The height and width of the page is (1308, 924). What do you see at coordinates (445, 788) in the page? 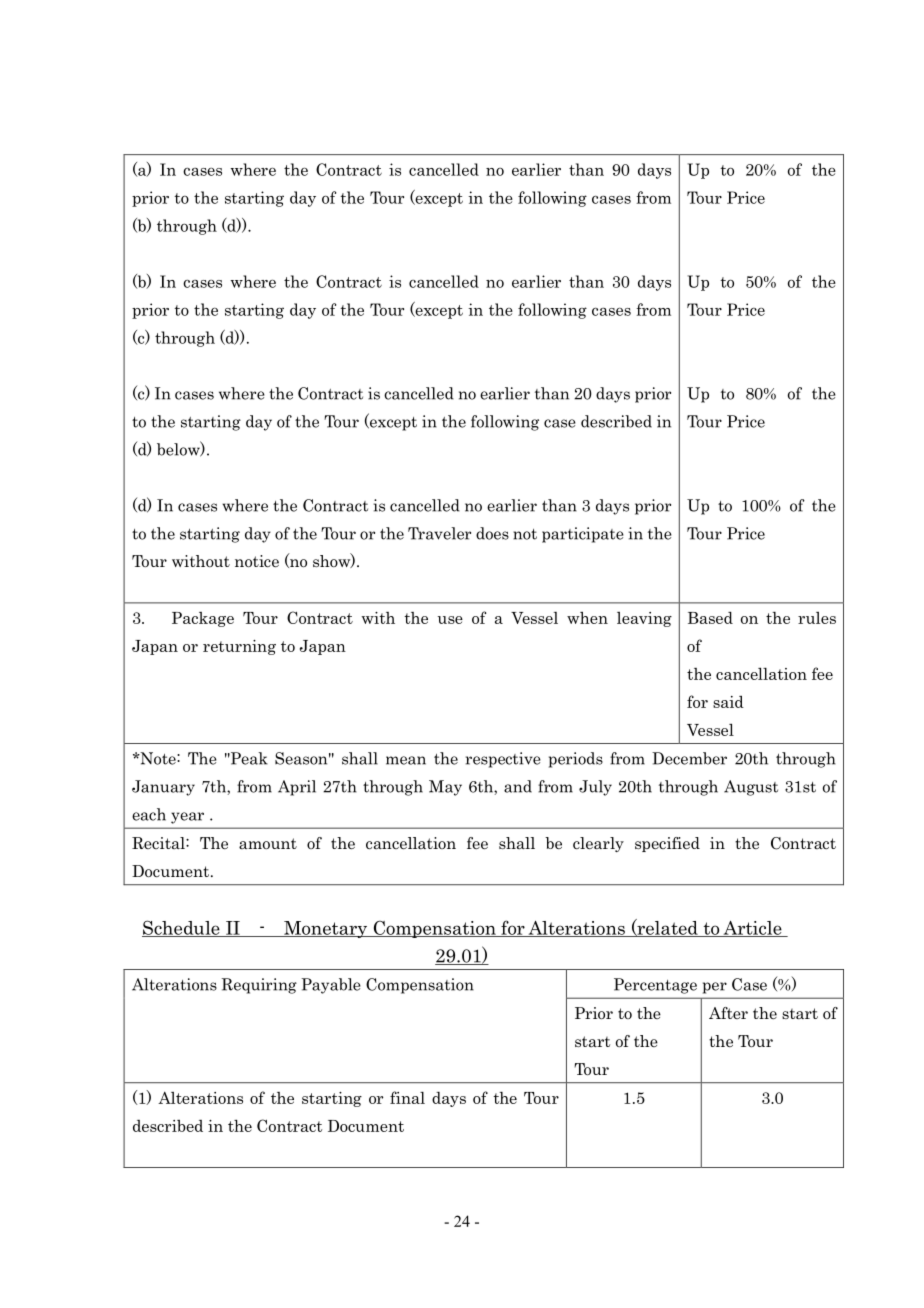
I see `May` at bounding box center [445, 788].
